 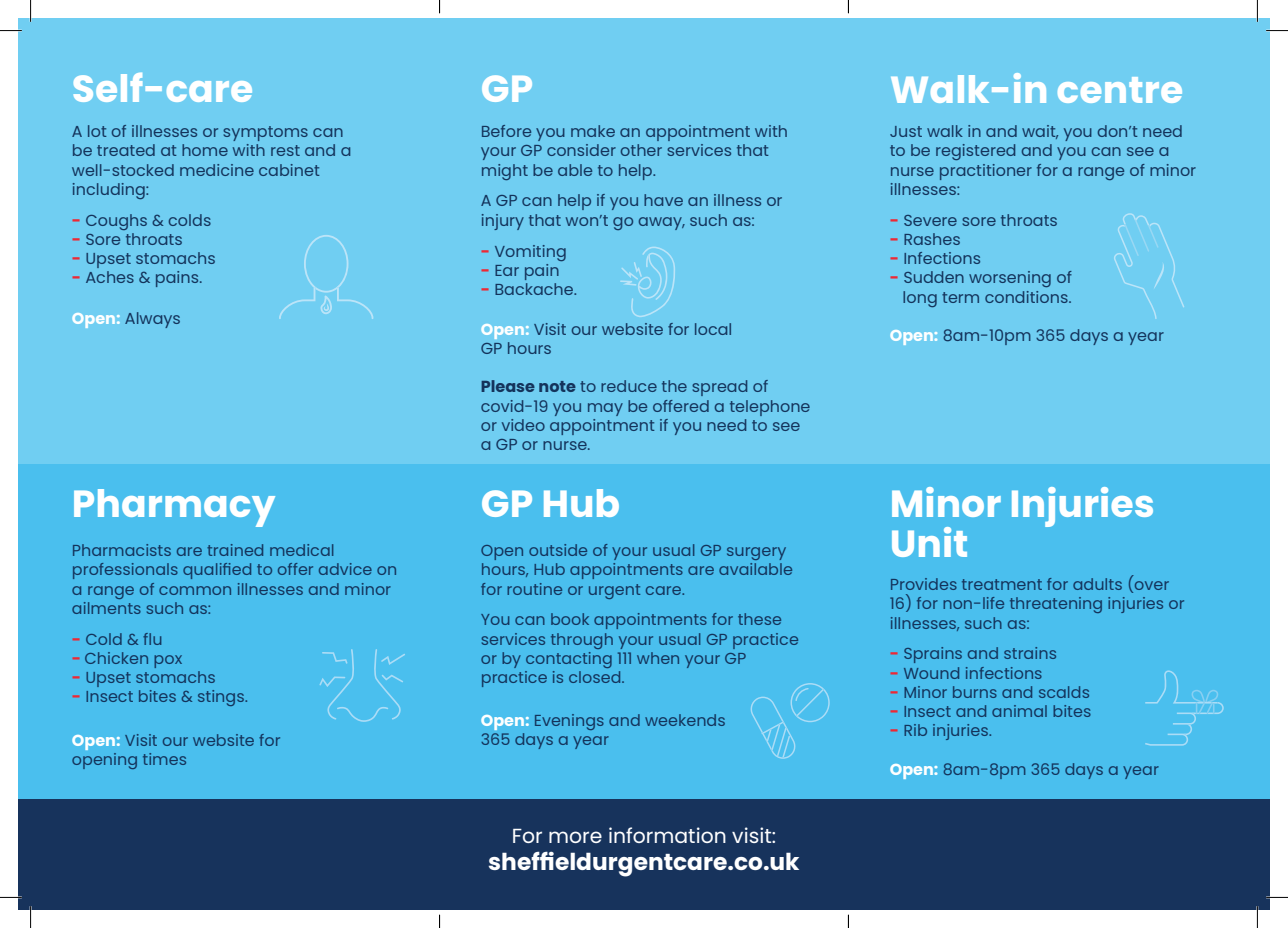 What do you see at coordinates (593, 131) in the image?
I see `make` at bounding box center [593, 131].
